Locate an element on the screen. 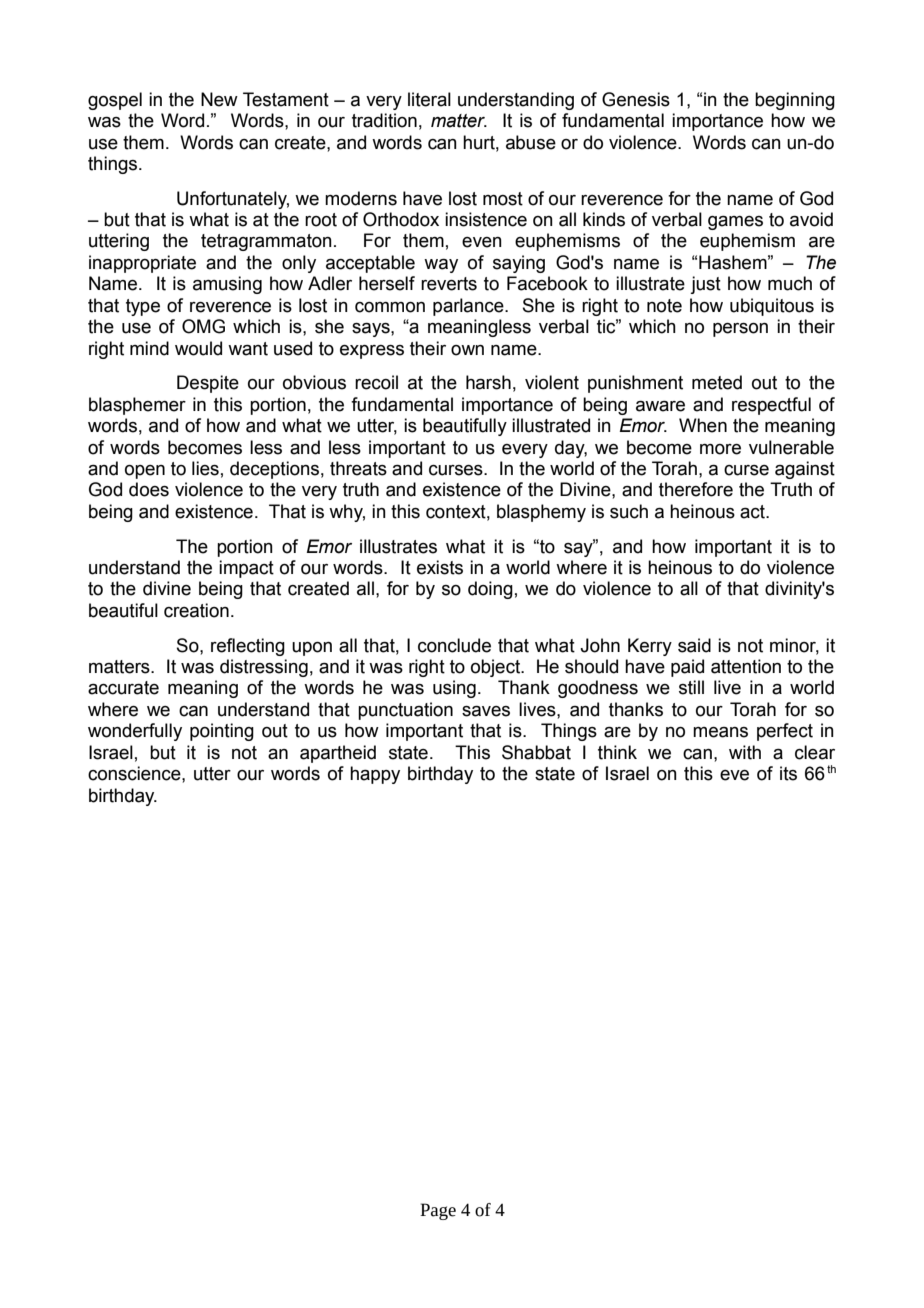  conclude is located at coordinates (454, 645).
